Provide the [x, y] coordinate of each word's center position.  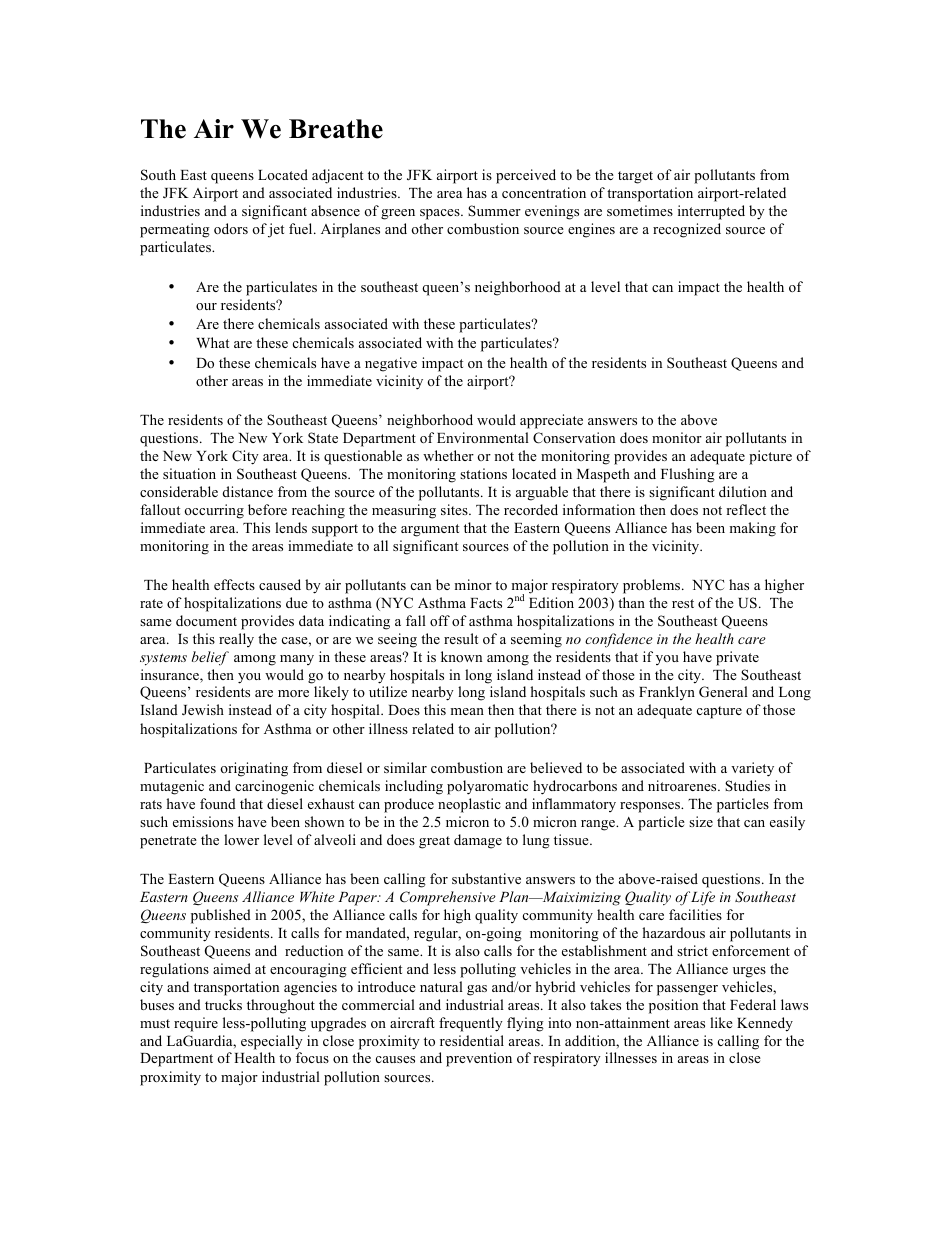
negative [391, 364]
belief [210, 658]
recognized [687, 230]
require [196, 1024]
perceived [526, 176]
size [701, 821]
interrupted [711, 212]
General [723, 692]
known [461, 656]
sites [455, 509]
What [213, 342]
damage [478, 841]
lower [241, 839]
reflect [746, 509]
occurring [214, 511]
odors [231, 228]
